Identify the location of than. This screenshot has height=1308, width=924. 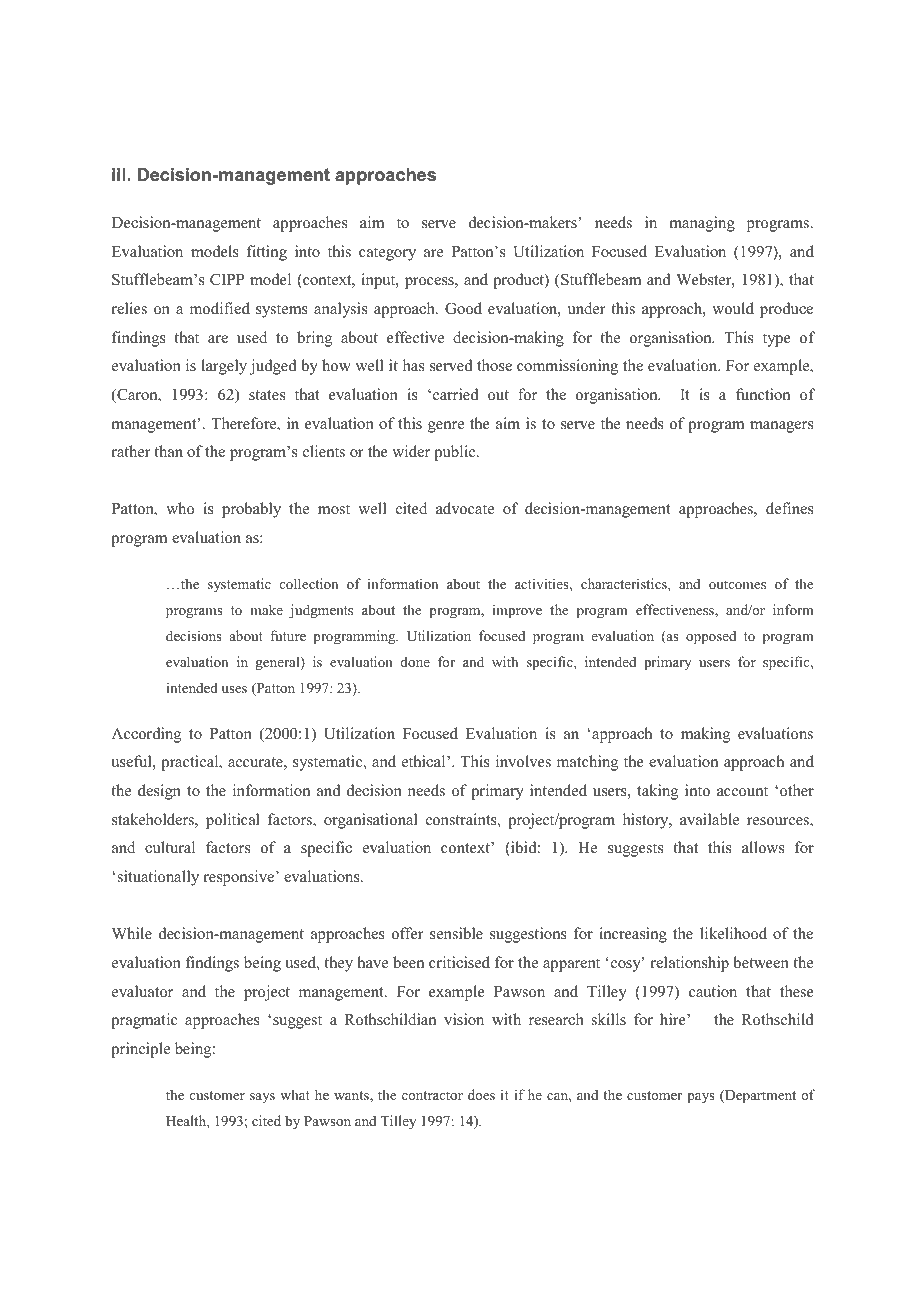
(168, 451).
